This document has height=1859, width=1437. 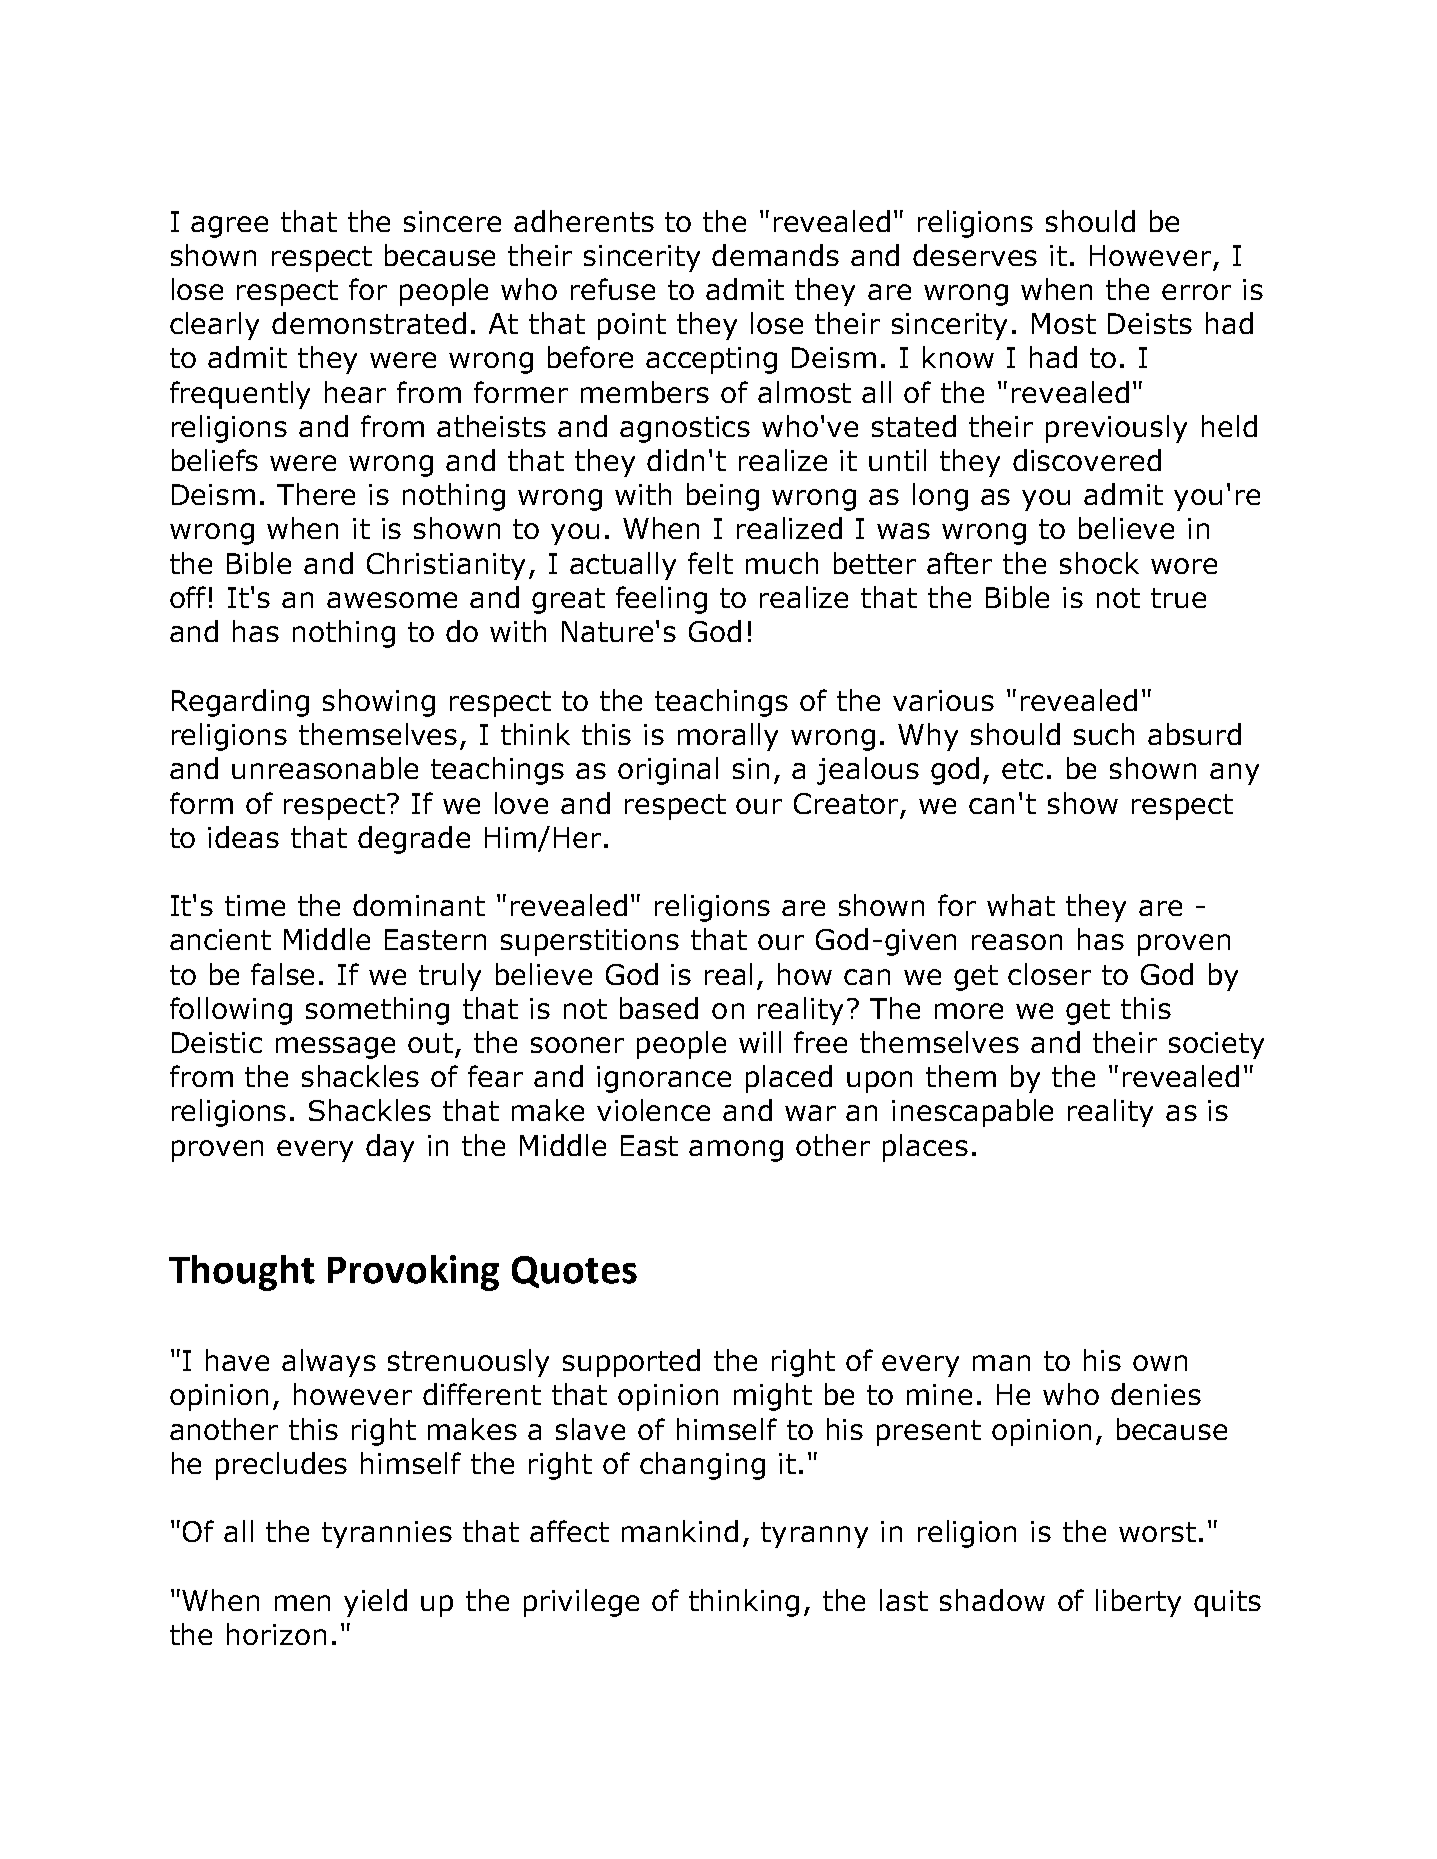 What do you see at coordinates (728, 737) in the document?
I see `morally` at bounding box center [728, 737].
